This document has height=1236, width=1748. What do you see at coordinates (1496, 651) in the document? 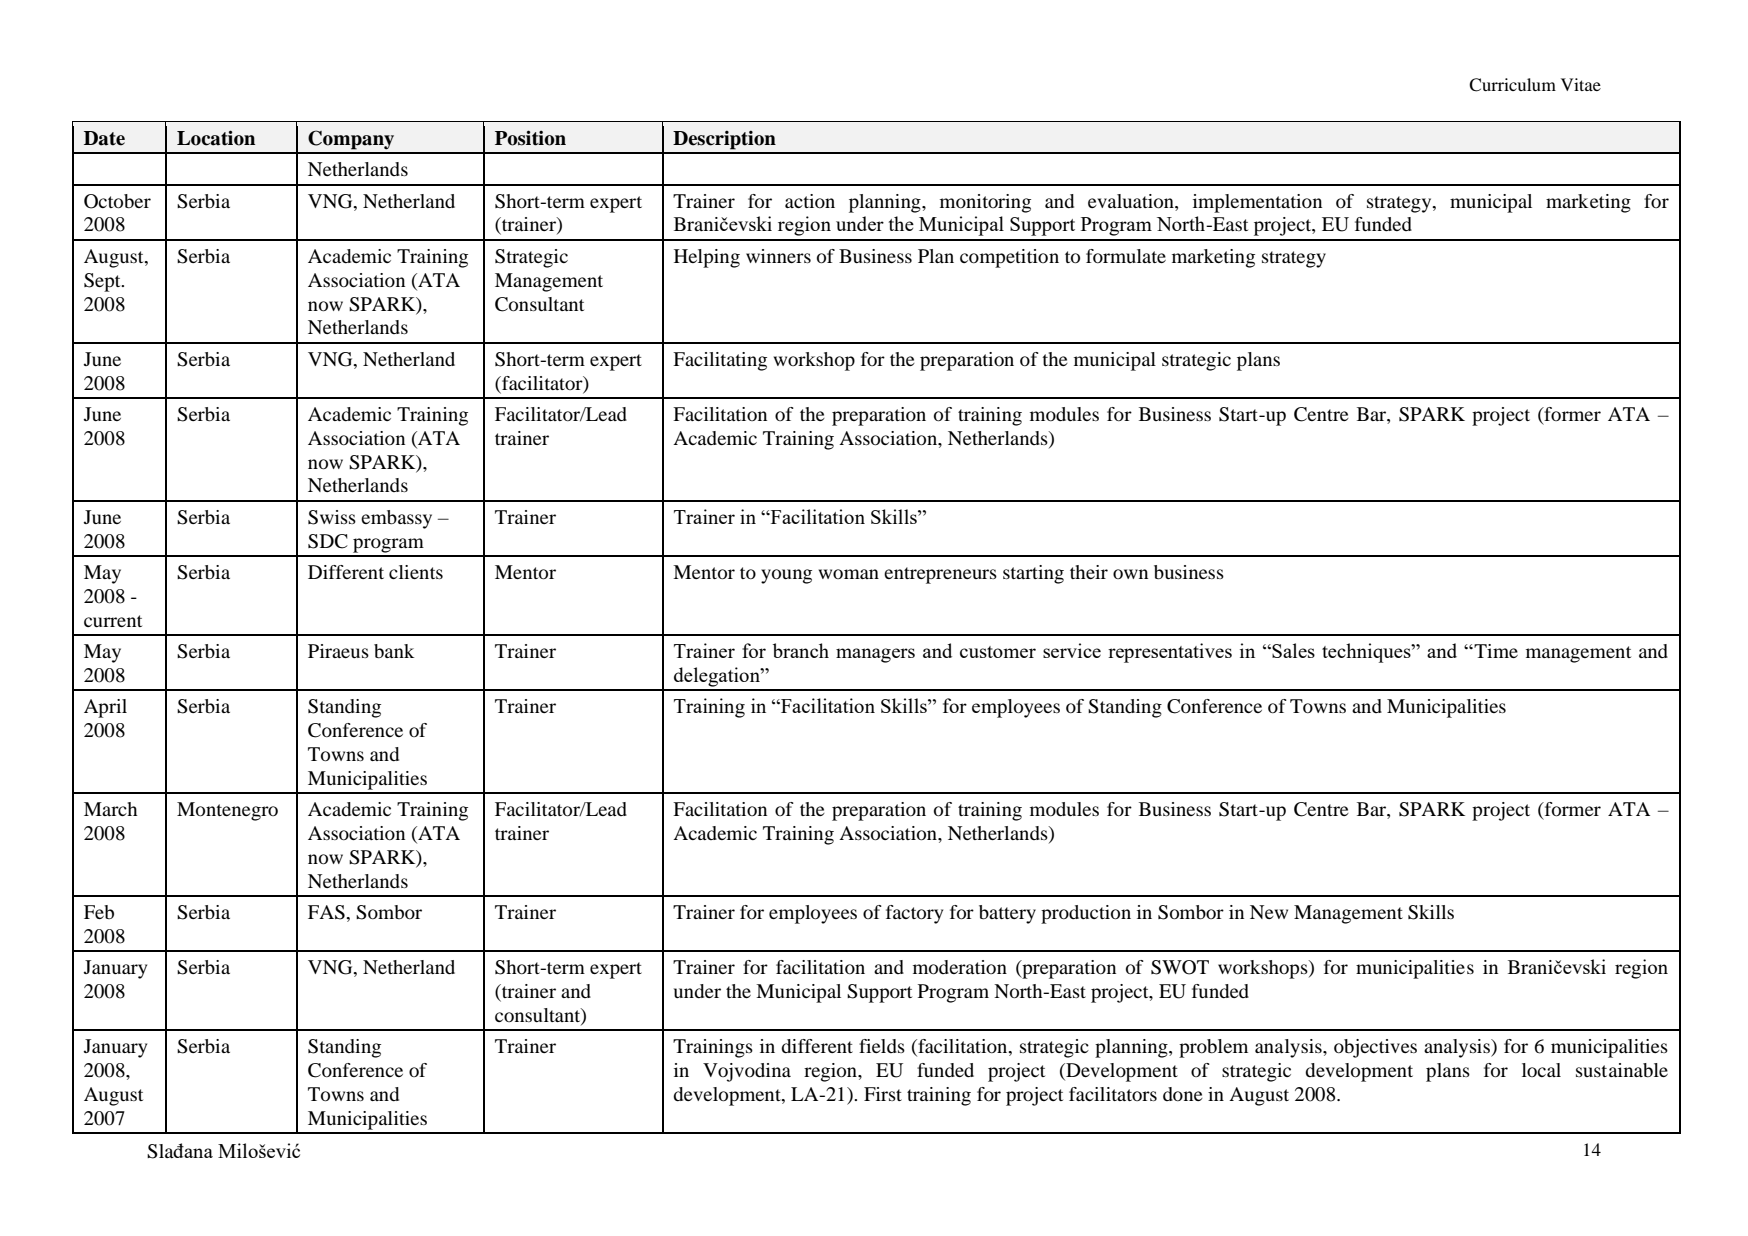
I see `Time` at bounding box center [1496, 651].
